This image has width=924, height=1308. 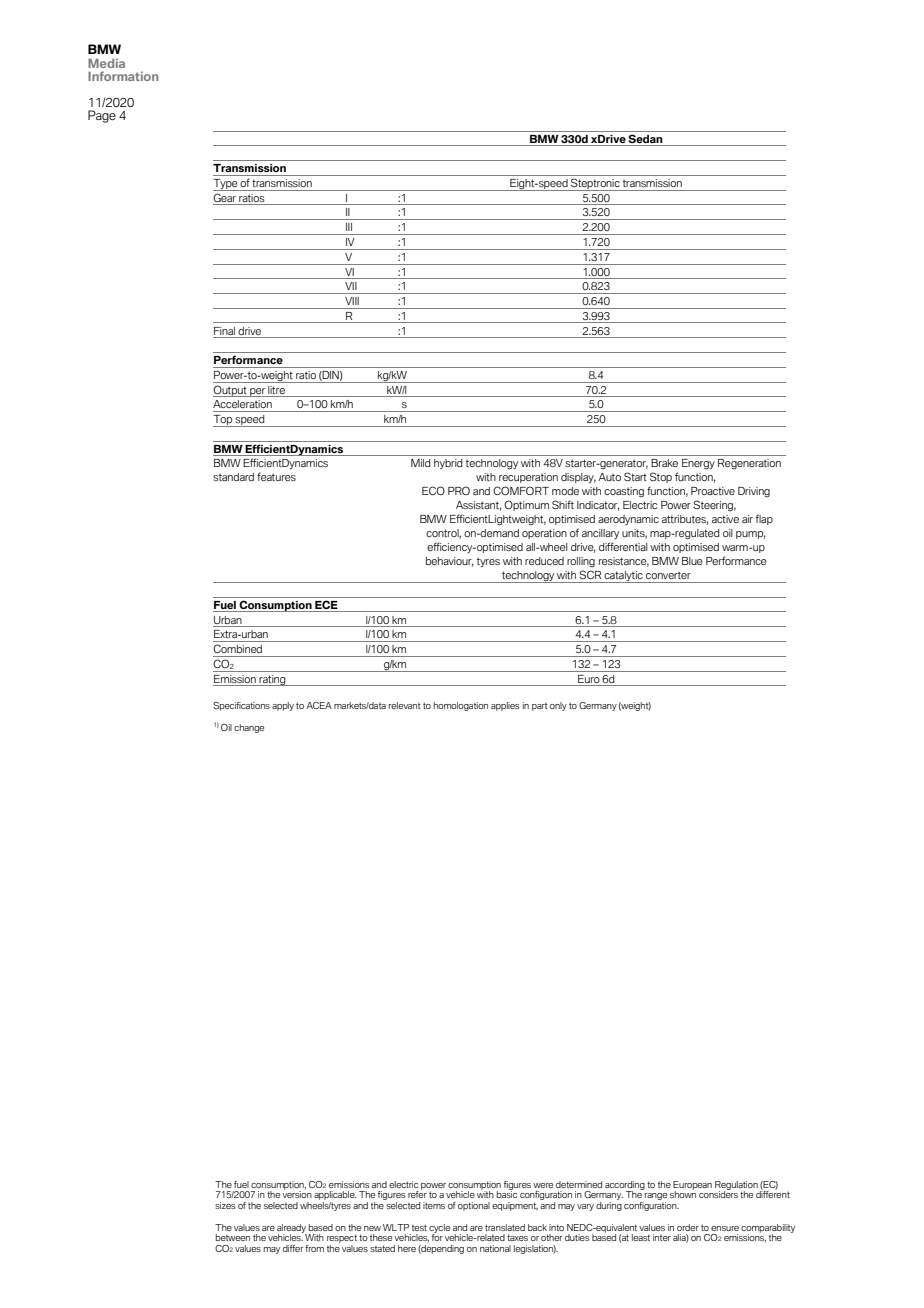 I want to click on sizes, so click(x=225, y=1205).
